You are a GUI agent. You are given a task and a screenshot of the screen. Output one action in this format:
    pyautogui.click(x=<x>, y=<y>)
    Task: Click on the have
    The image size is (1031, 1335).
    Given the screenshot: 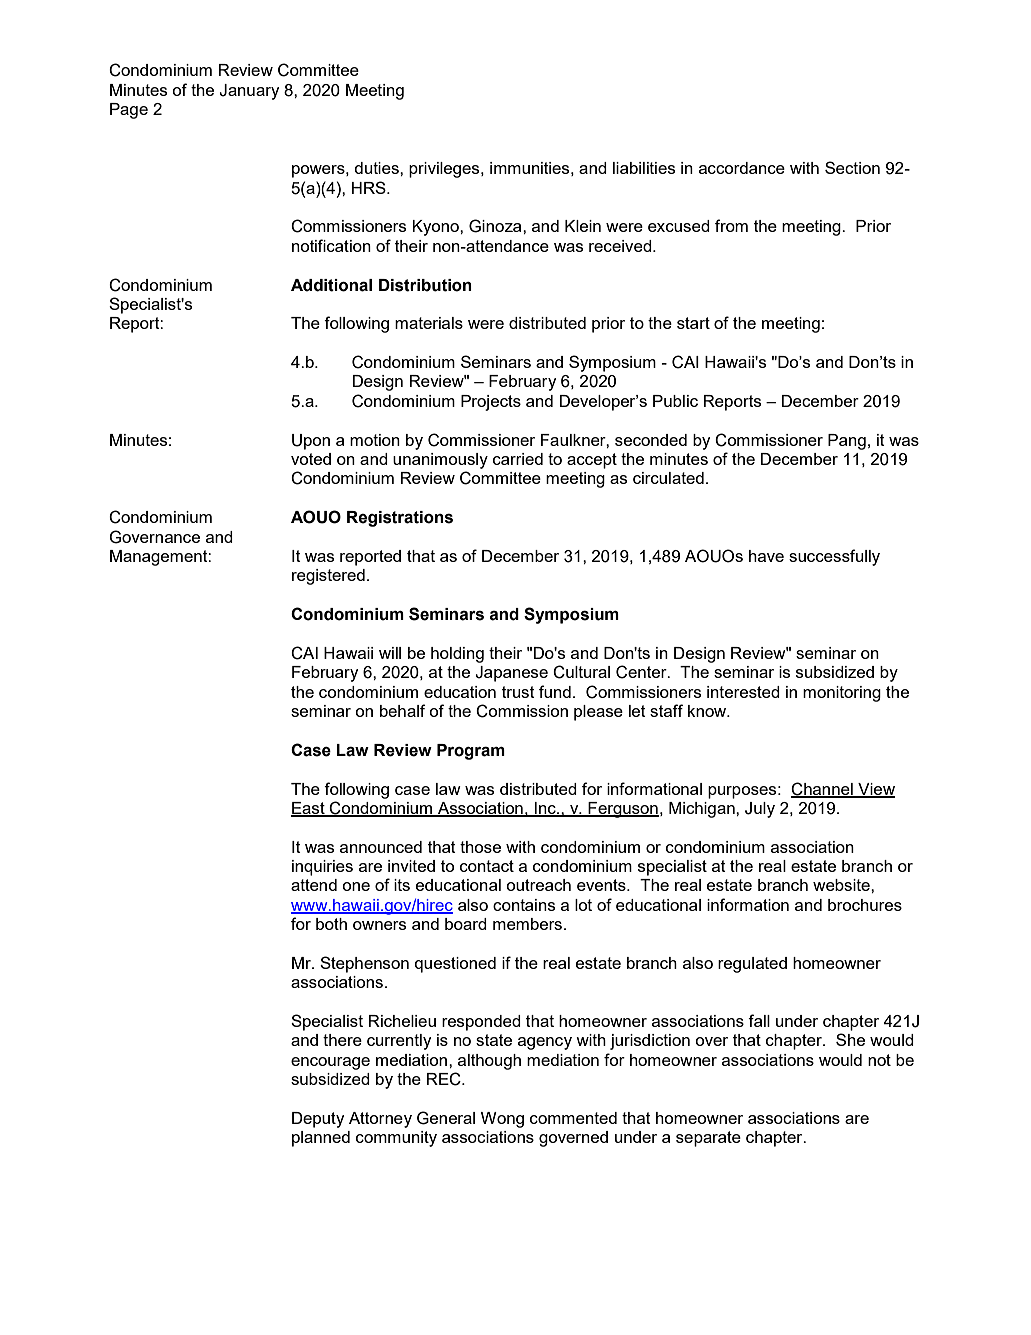 What is the action you would take?
    pyautogui.click(x=766, y=556)
